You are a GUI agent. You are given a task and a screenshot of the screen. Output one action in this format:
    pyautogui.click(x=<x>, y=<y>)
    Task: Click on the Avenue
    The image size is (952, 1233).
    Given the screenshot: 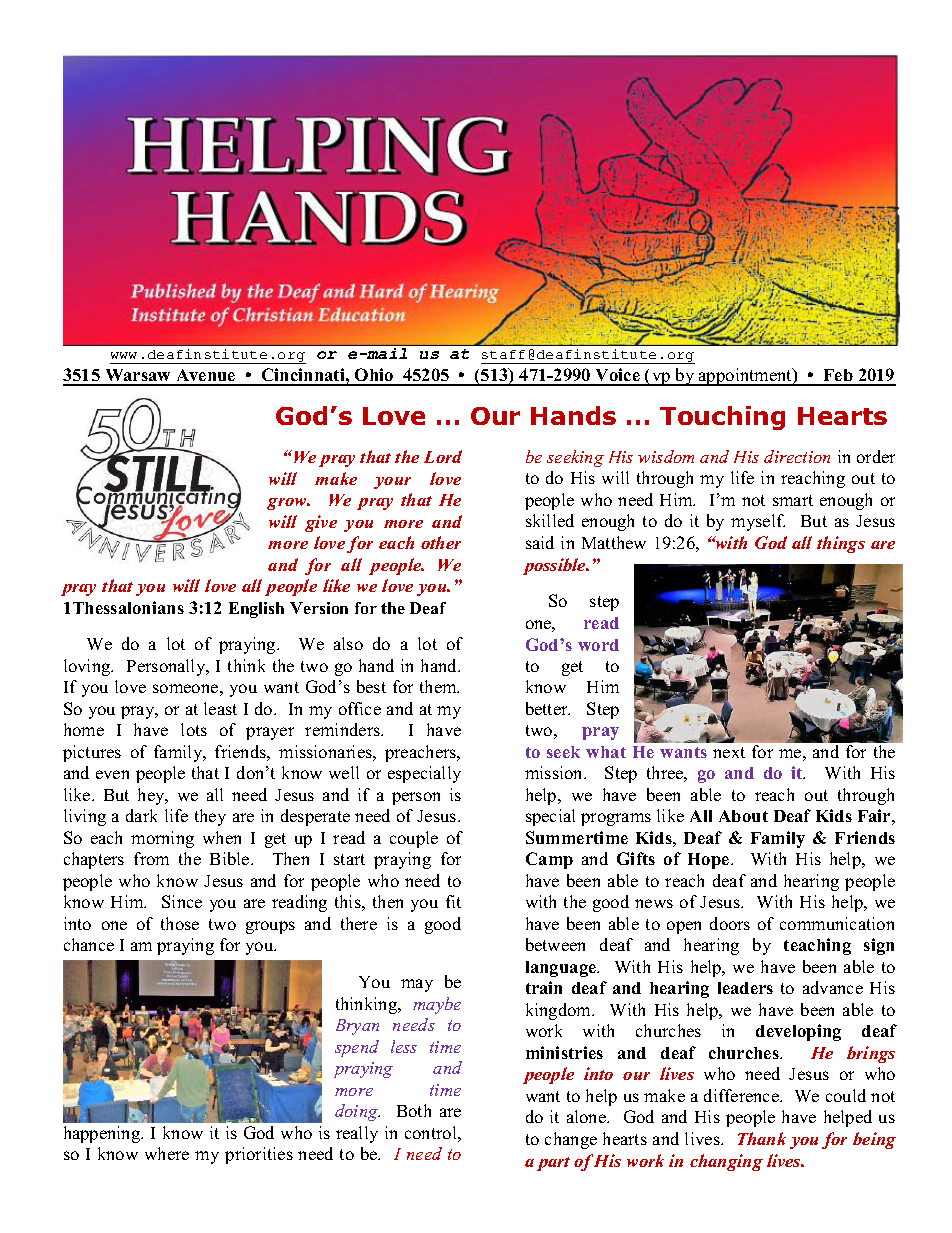 What is the action you would take?
    pyautogui.click(x=206, y=377)
